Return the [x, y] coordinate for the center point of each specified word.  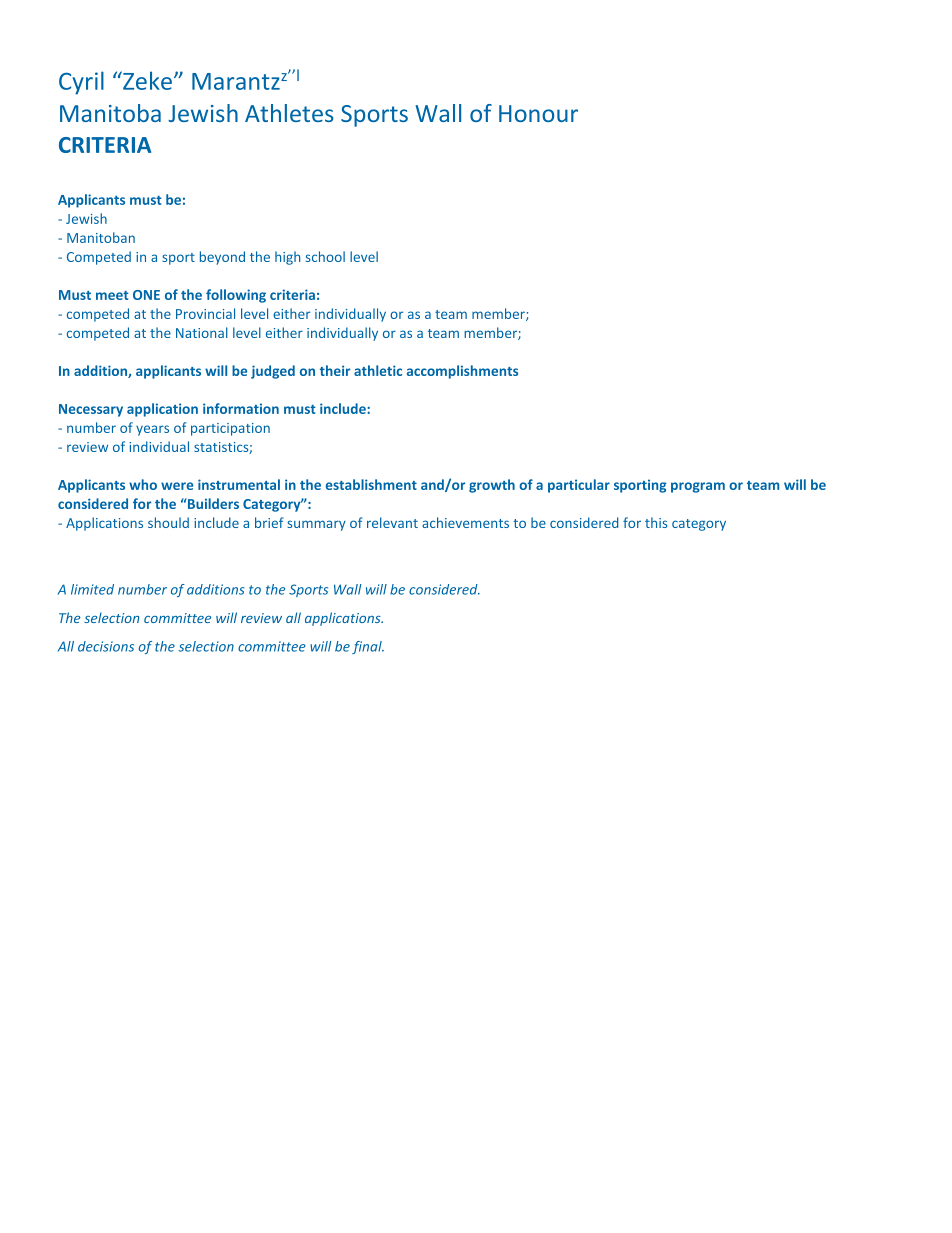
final [368, 647]
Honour [538, 113]
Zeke [146, 80]
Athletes [289, 113]
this [656, 522]
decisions [106, 646]
